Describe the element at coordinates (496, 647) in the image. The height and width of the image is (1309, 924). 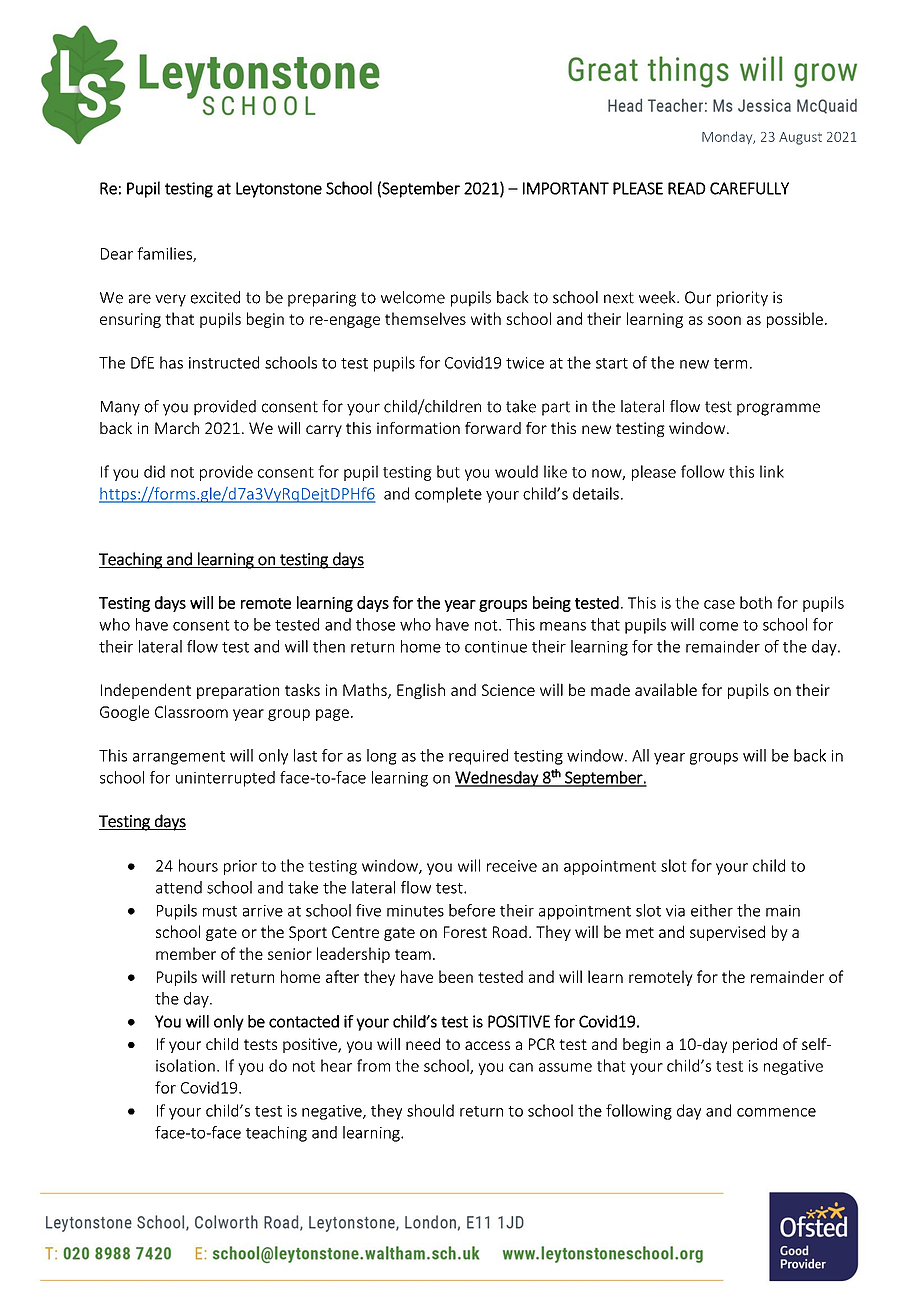
I see `continue` at that location.
